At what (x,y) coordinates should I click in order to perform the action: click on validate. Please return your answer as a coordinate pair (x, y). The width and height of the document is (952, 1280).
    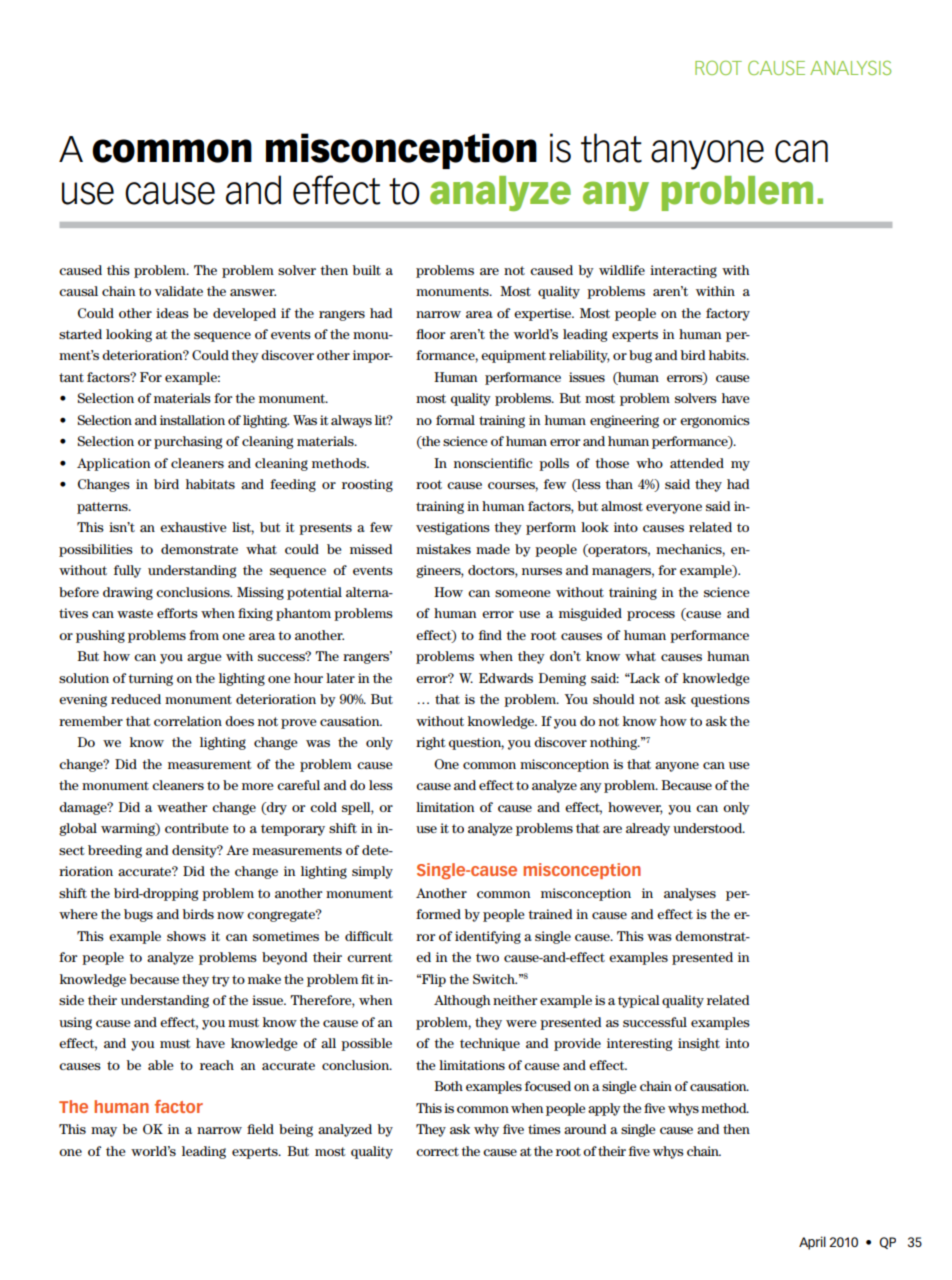
    Looking at the image, I should click on (179, 291).
